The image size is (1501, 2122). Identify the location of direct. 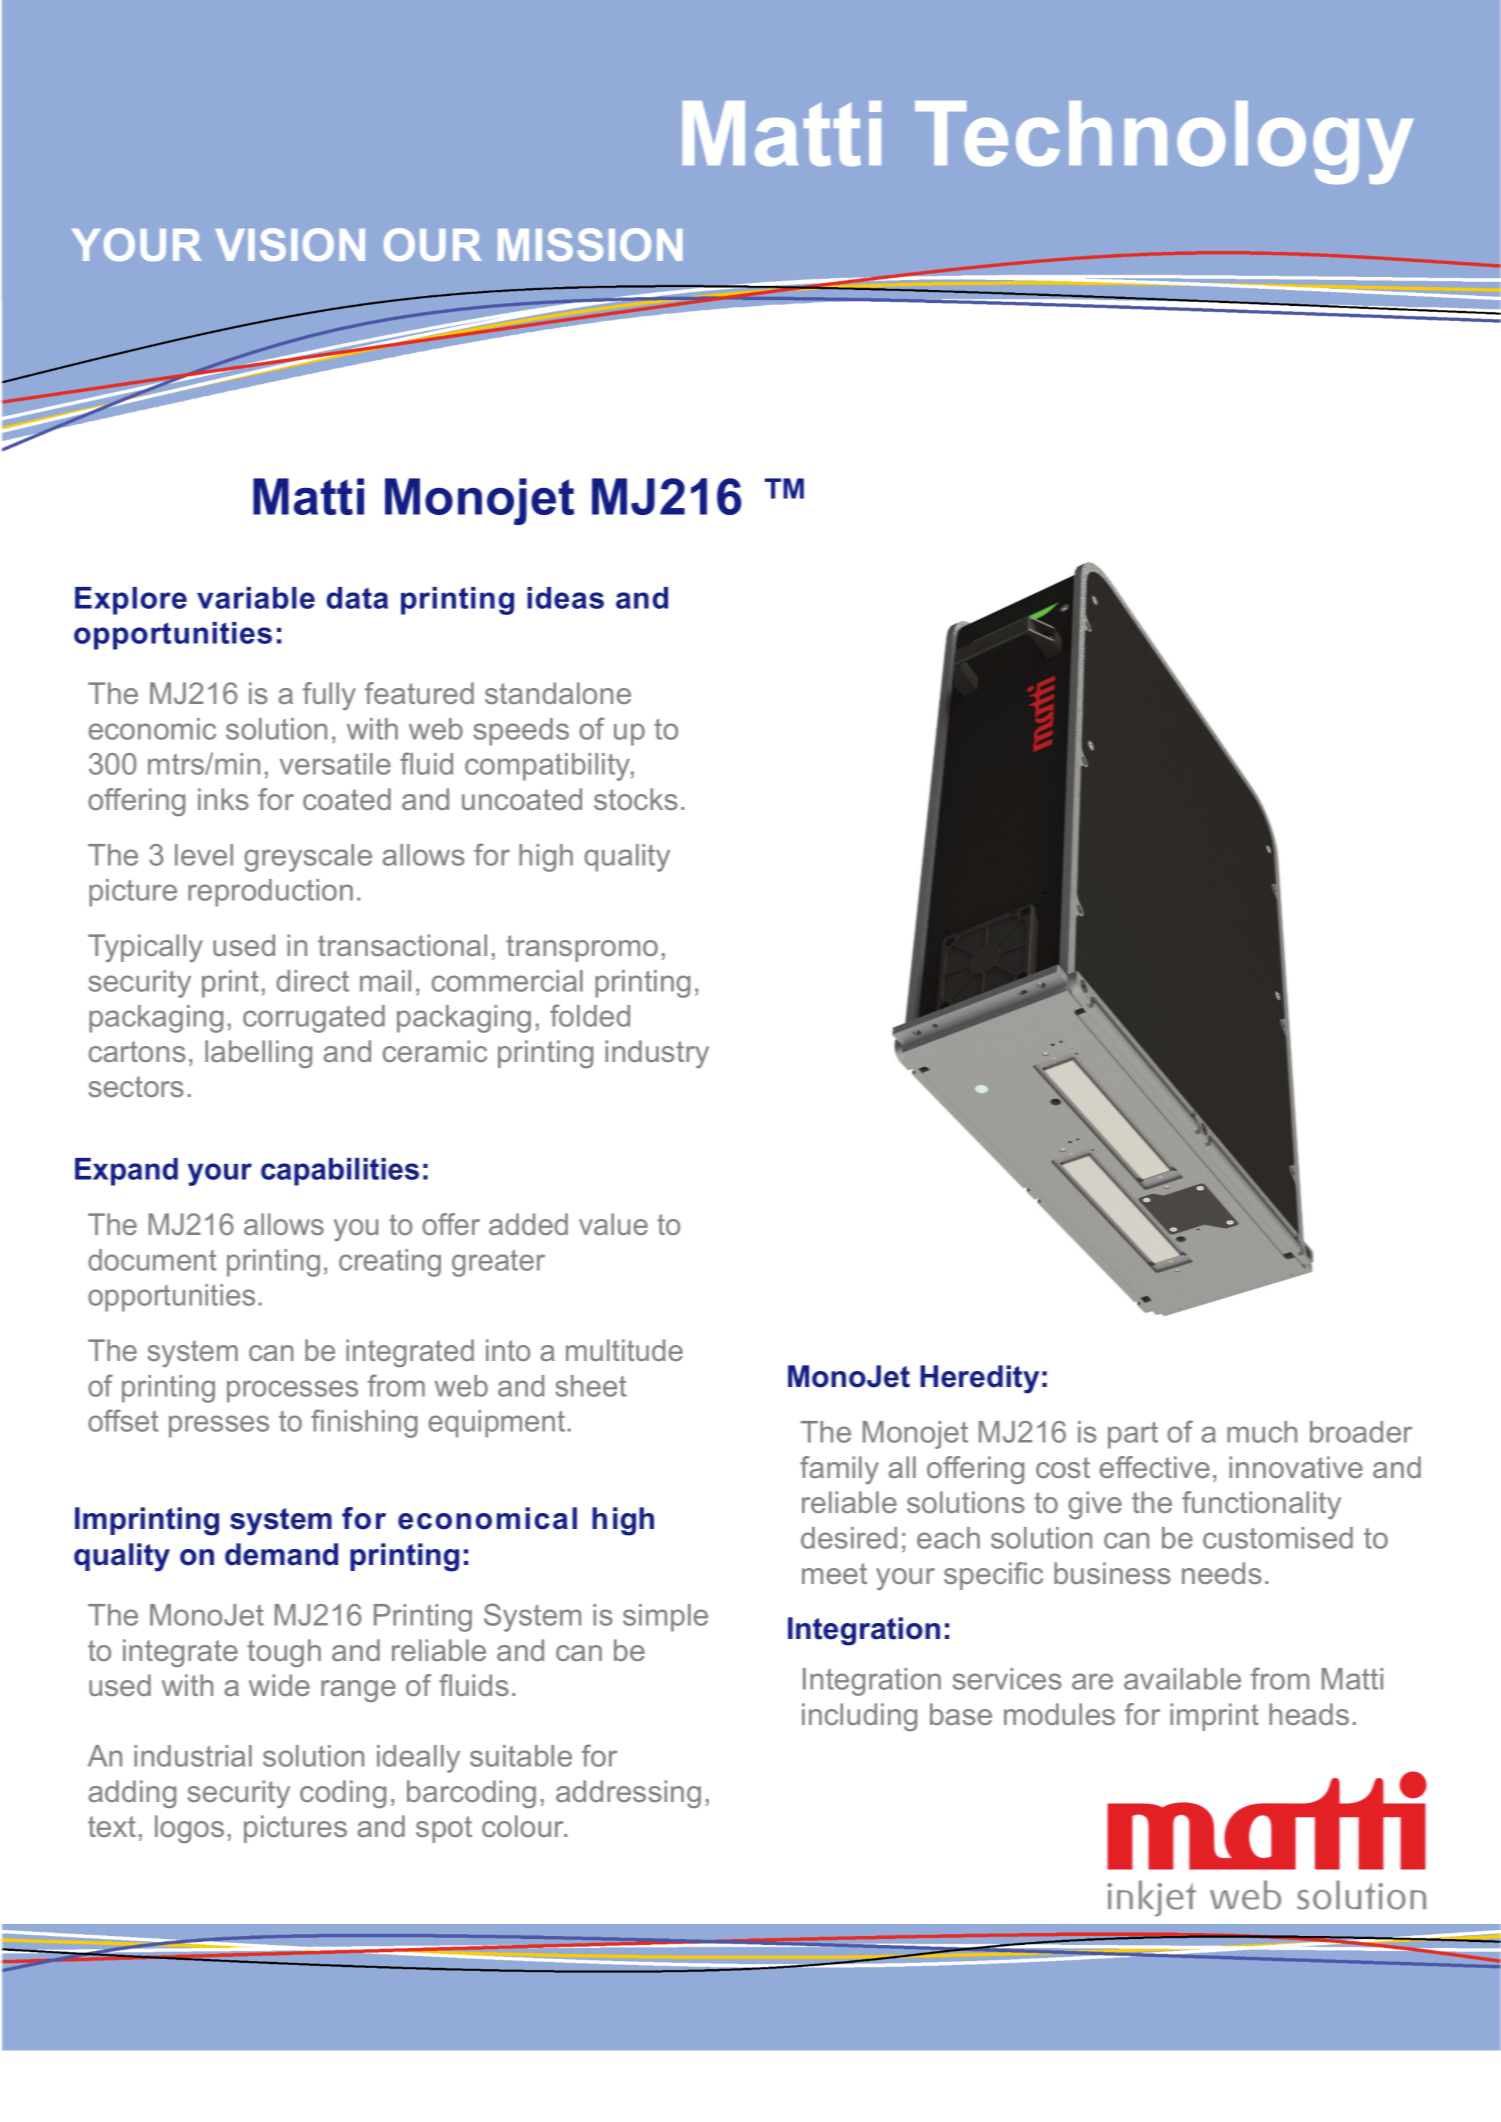
(312, 981).
